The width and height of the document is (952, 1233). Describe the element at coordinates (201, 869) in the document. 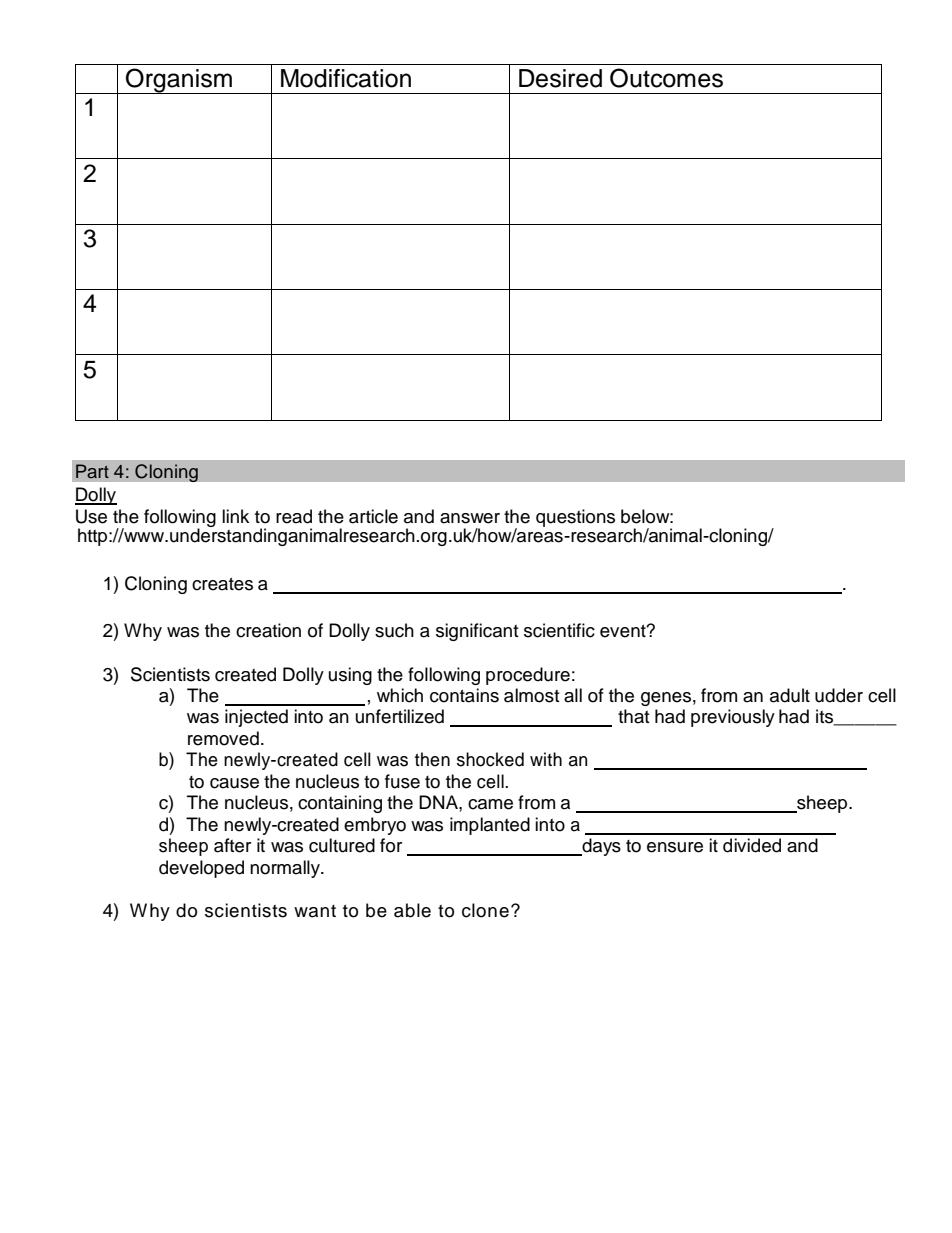

I see `developed` at that location.
